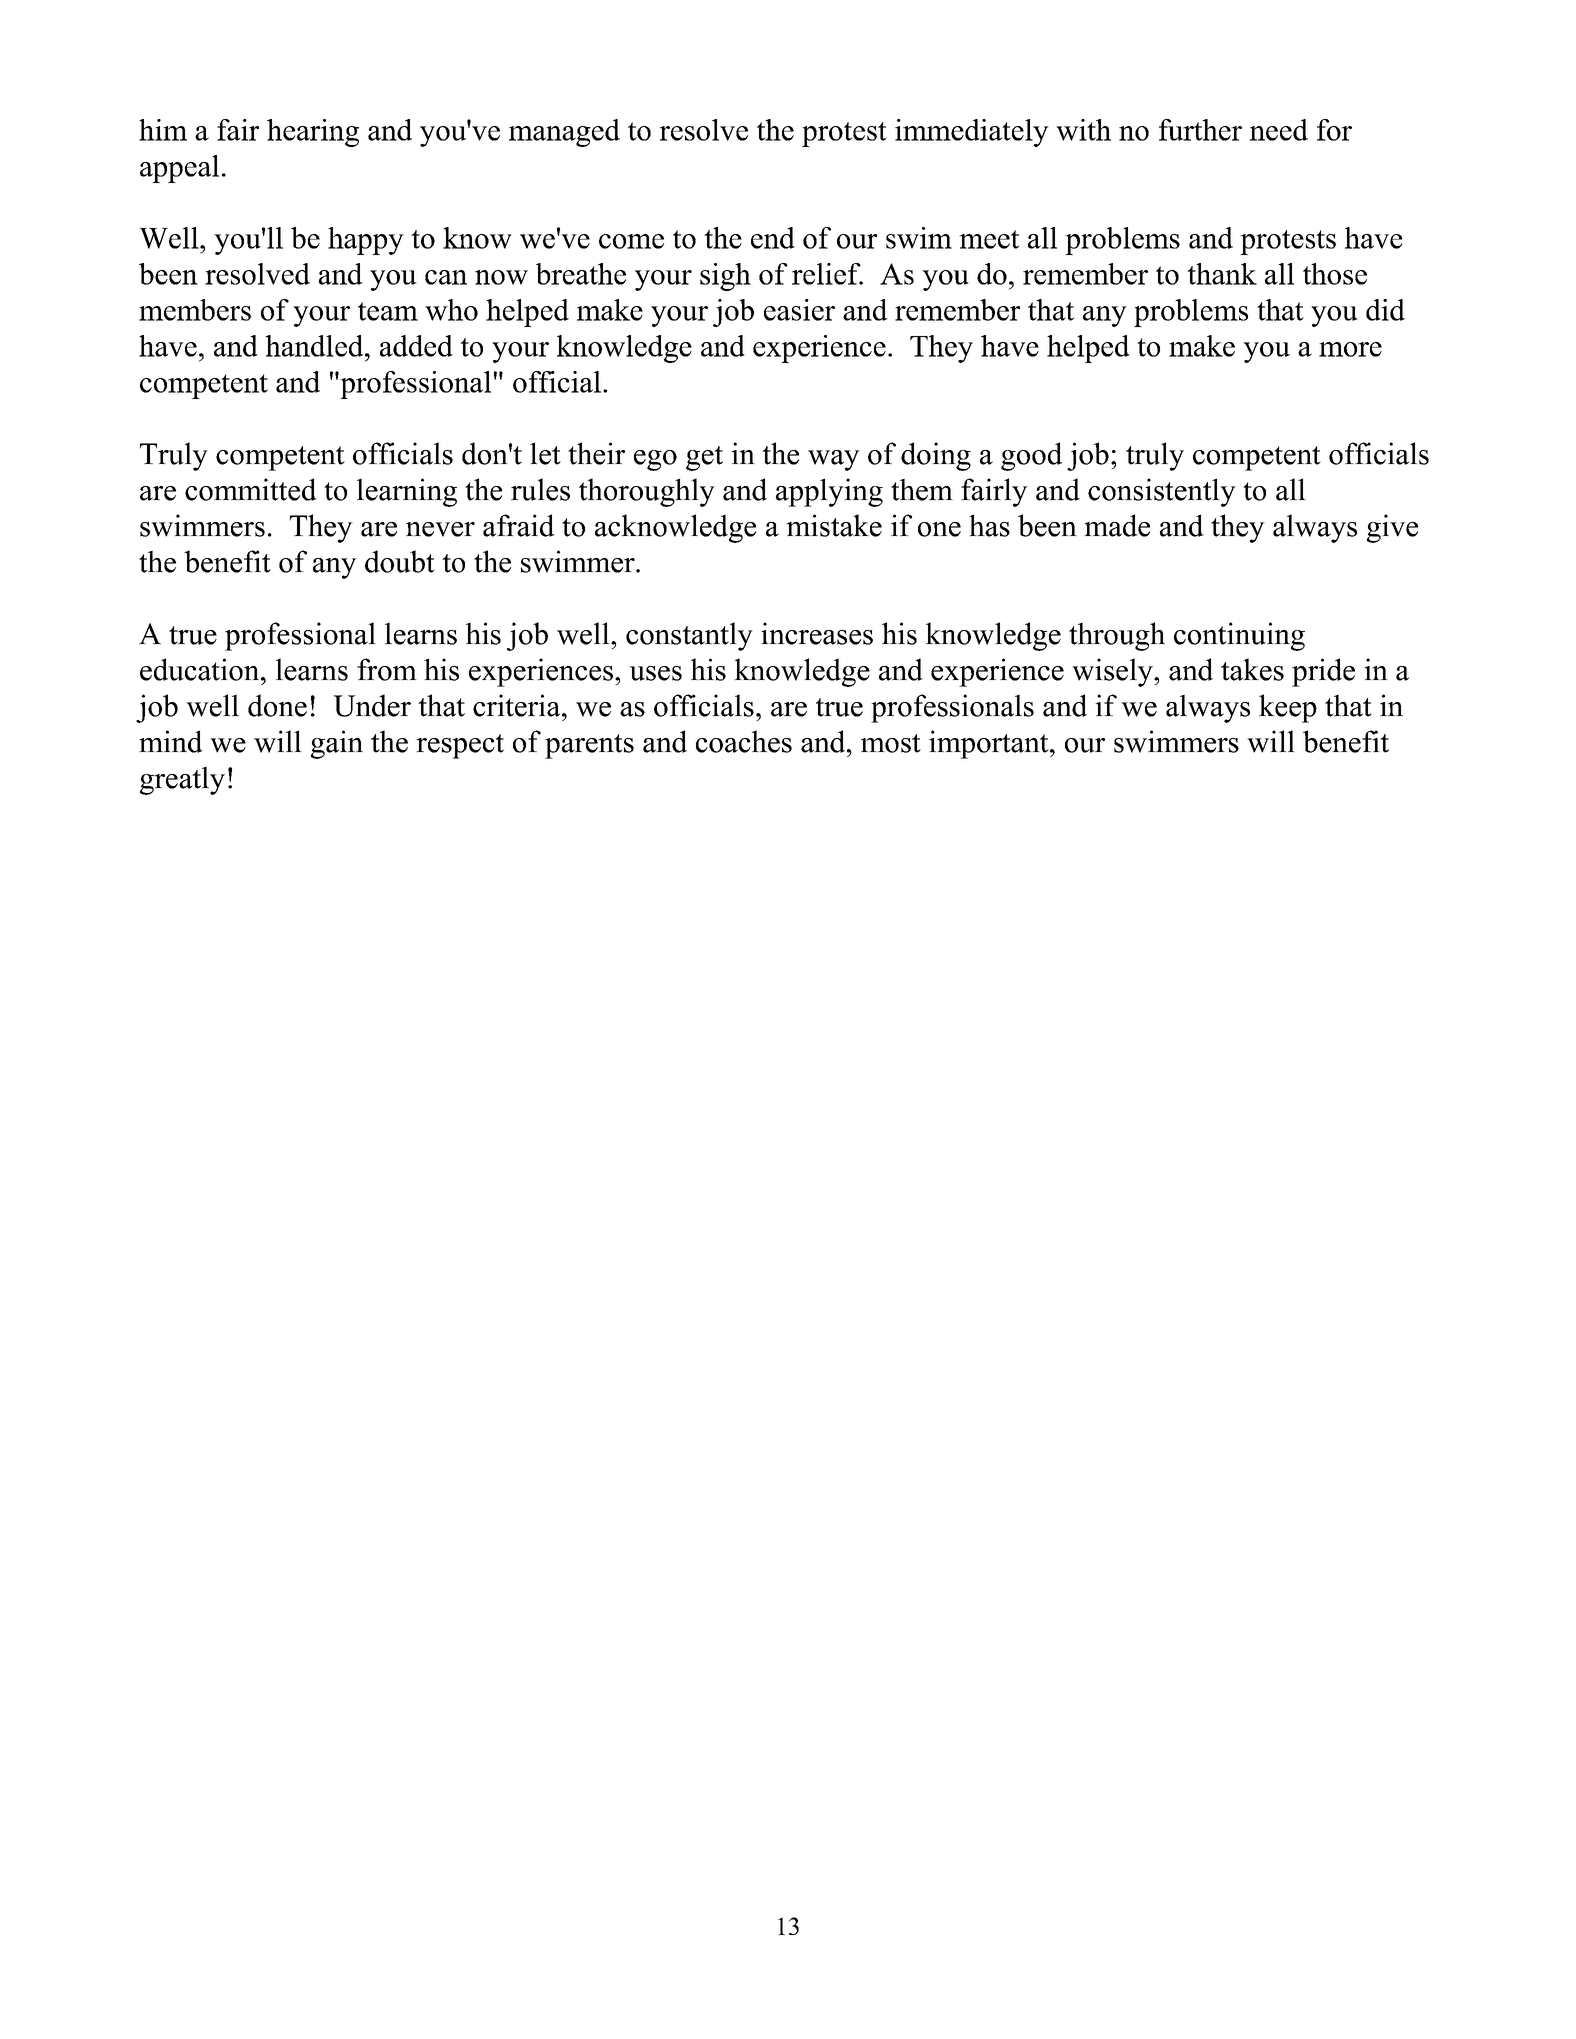  I want to click on thank, so click(1222, 274).
